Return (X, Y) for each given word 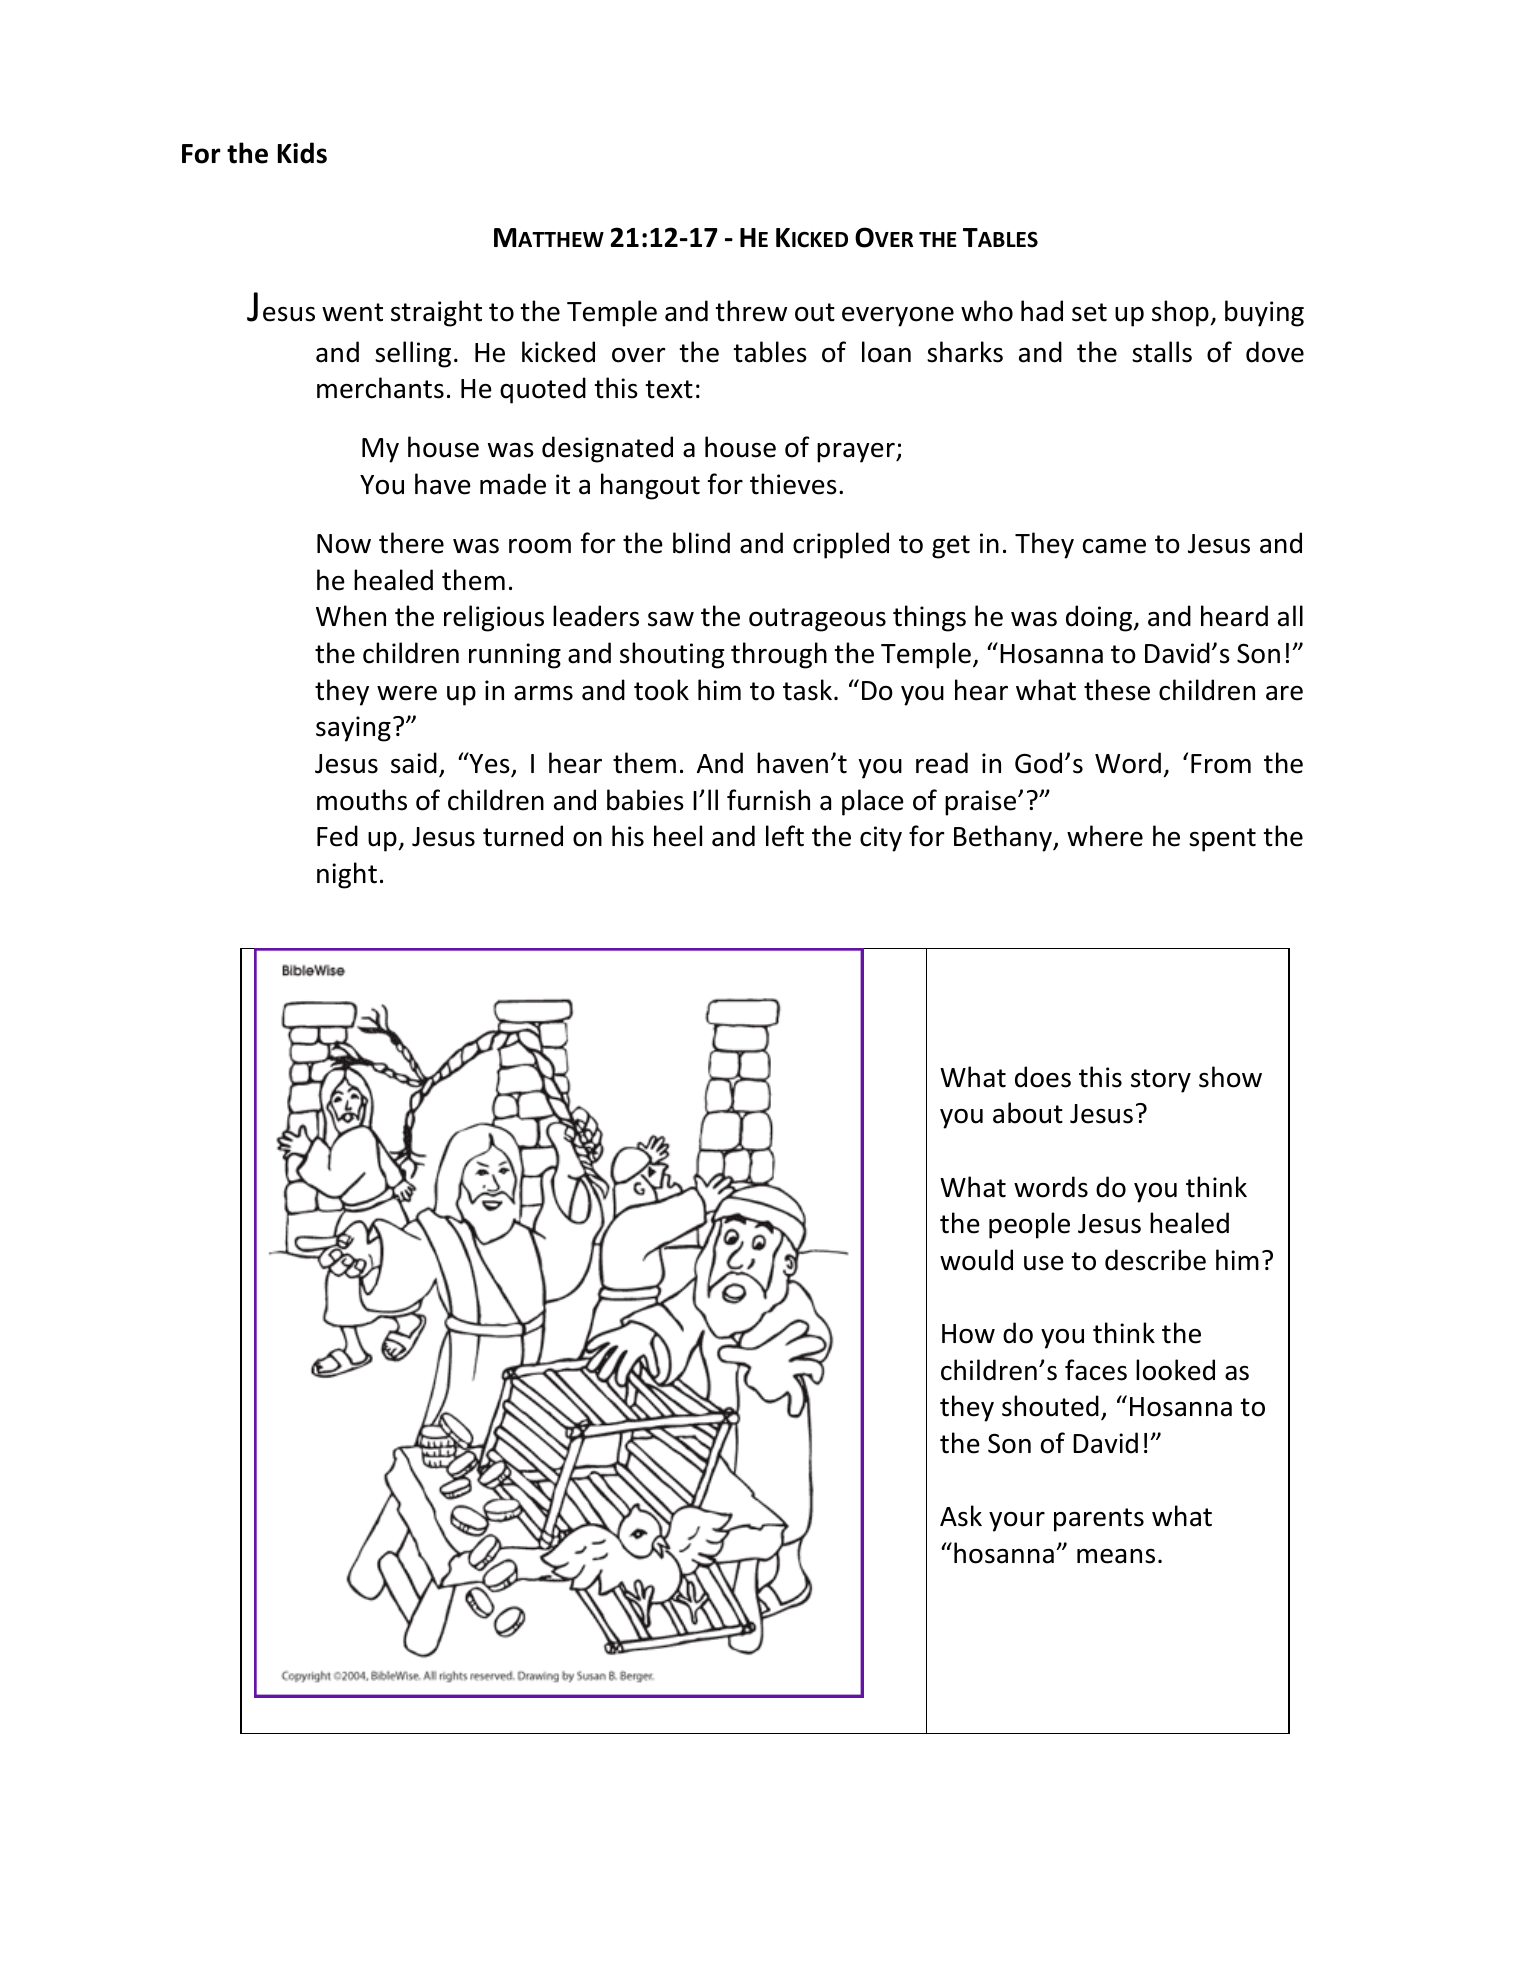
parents (1099, 1520)
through (779, 655)
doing (1100, 618)
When (351, 616)
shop (1180, 313)
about (1028, 1113)
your (1017, 1522)
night (347, 875)
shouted (1050, 1406)
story (1161, 1081)
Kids (302, 153)
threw (751, 311)
